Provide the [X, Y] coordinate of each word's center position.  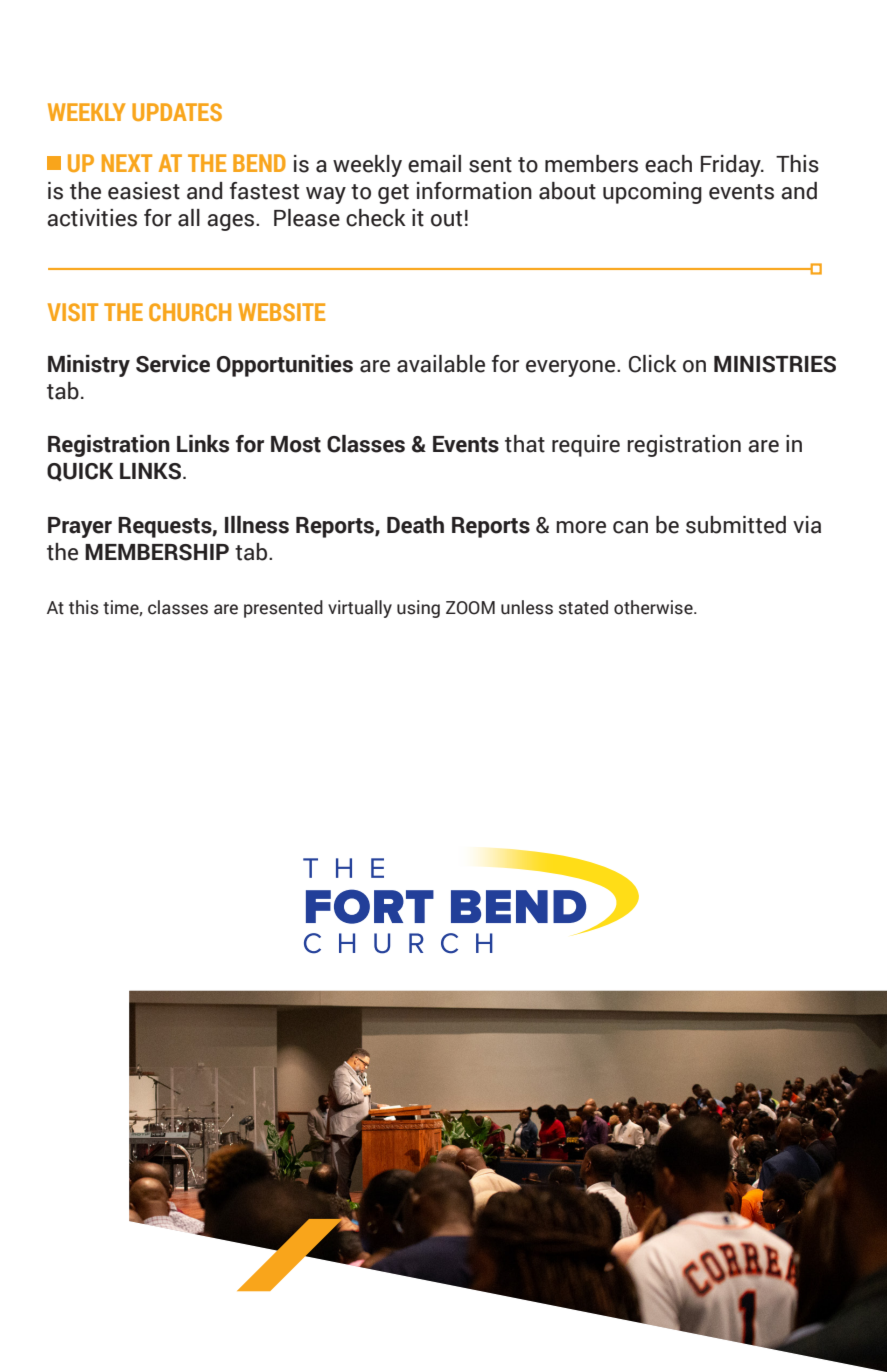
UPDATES [177, 112]
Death [415, 525]
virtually [360, 609]
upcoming [652, 193]
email [434, 164]
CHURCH [190, 312]
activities [92, 218]
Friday [732, 166]
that [525, 444]
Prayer [80, 527]
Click [653, 364]
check [376, 218]
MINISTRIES [775, 364]
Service [173, 364]
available [441, 364]
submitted [736, 525]
